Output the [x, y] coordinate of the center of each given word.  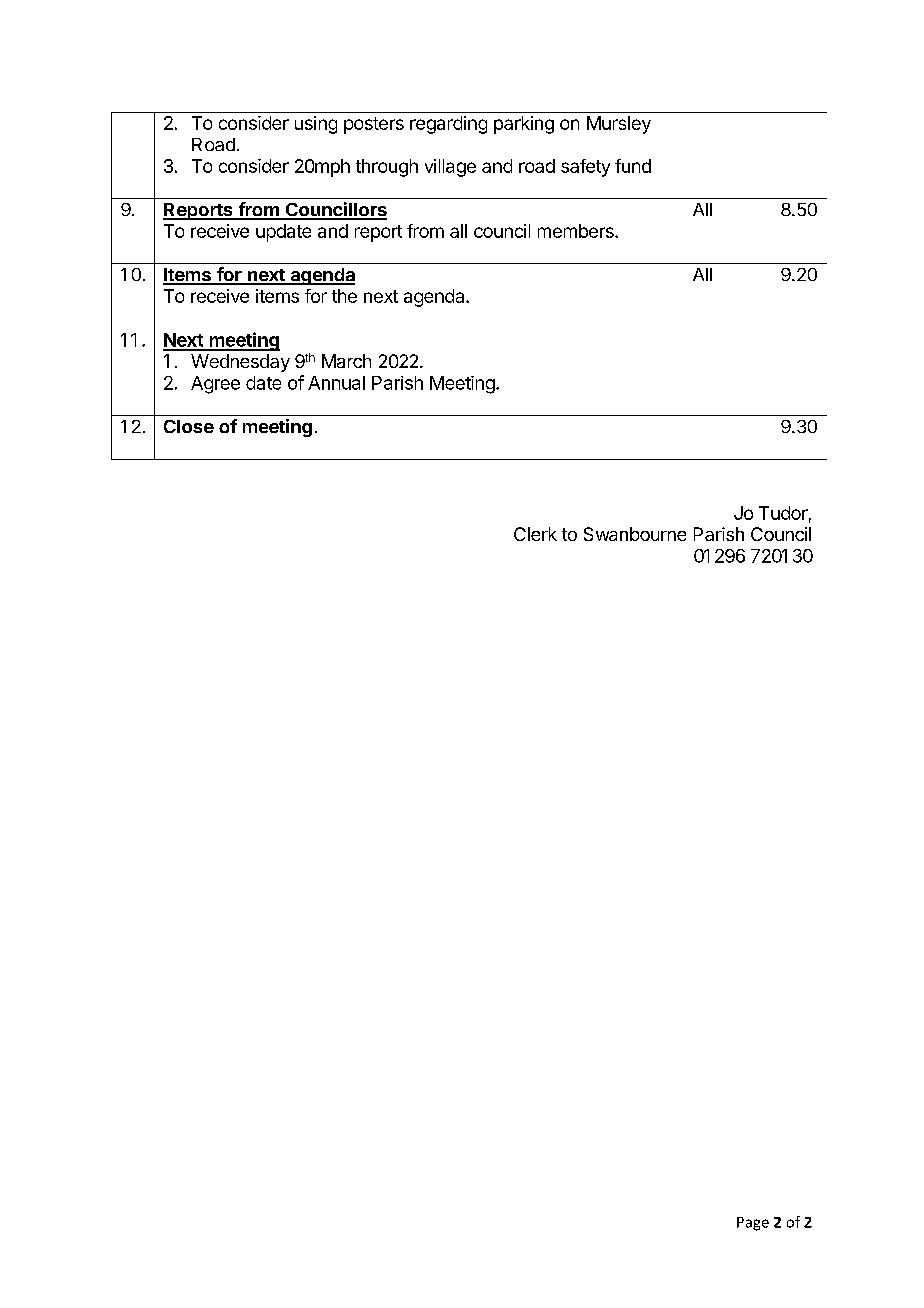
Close [189, 426]
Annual [336, 383]
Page [753, 1224]
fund [633, 166]
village [450, 168]
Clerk [535, 534]
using [316, 125]
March [346, 361]
